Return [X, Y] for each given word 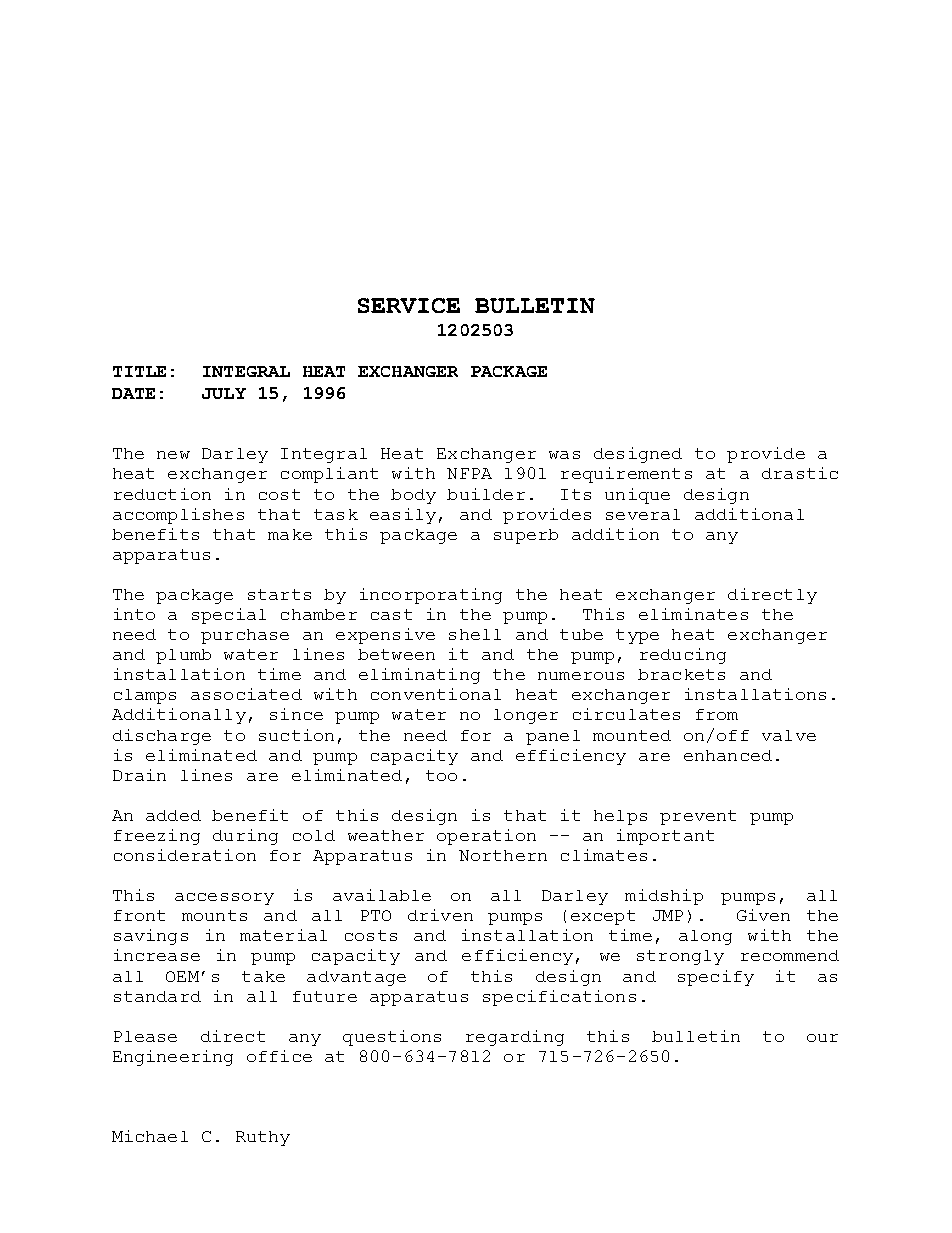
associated [246, 694]
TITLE [139, 371]
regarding [515, 1038]
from [717, 714]
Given [763, 915]
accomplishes [178, 516]
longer [526, 716]
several [643, 514]
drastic [800, 473]
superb [526, 536]
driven [440, 915]
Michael [150, 1136]
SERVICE [409, 305]
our [822, 1038]
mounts [214, 915]
